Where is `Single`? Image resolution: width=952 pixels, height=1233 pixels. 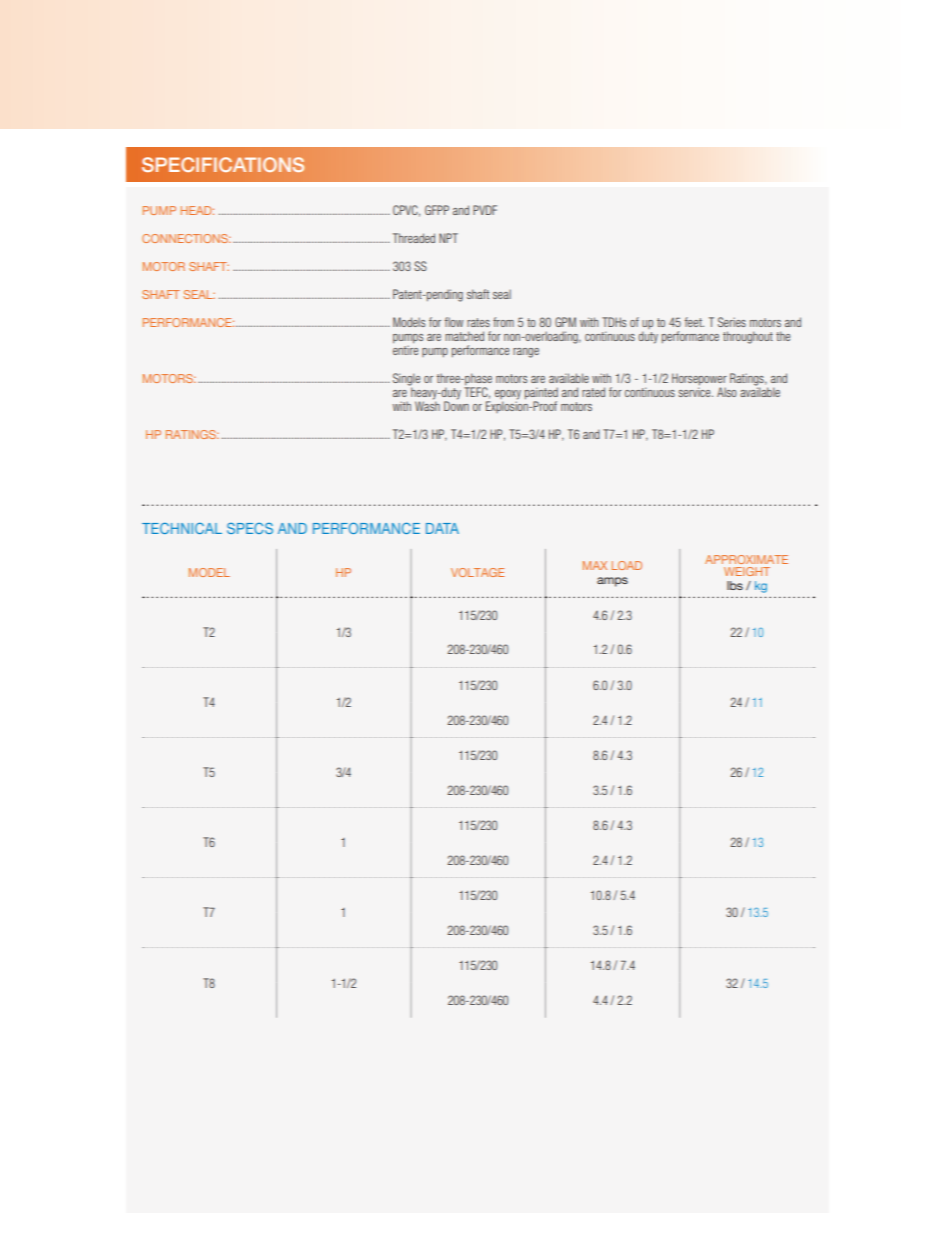 Single is located at coordinates (406, 380).
